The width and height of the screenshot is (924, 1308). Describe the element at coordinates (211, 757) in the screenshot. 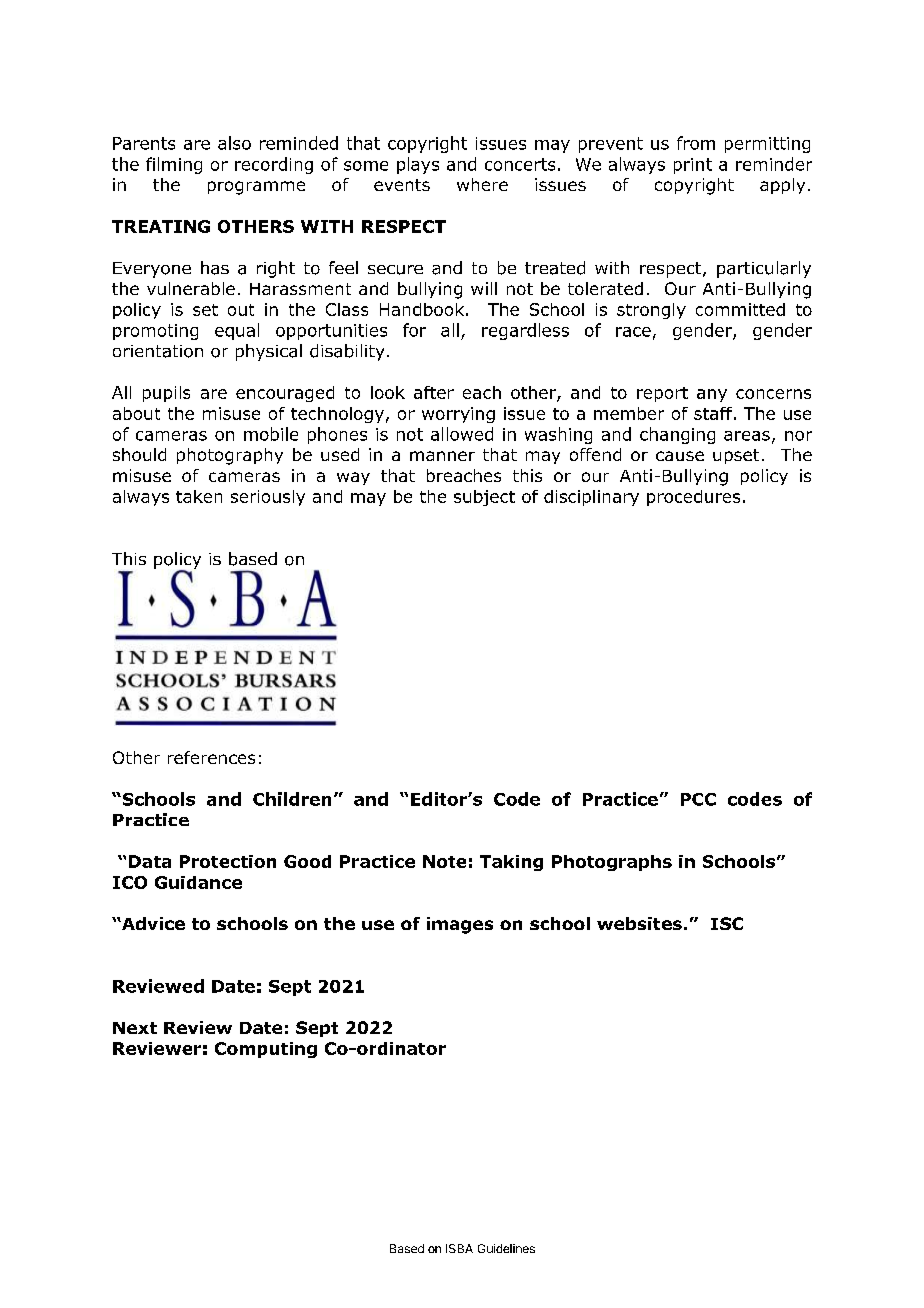

I see `references` at that location.
